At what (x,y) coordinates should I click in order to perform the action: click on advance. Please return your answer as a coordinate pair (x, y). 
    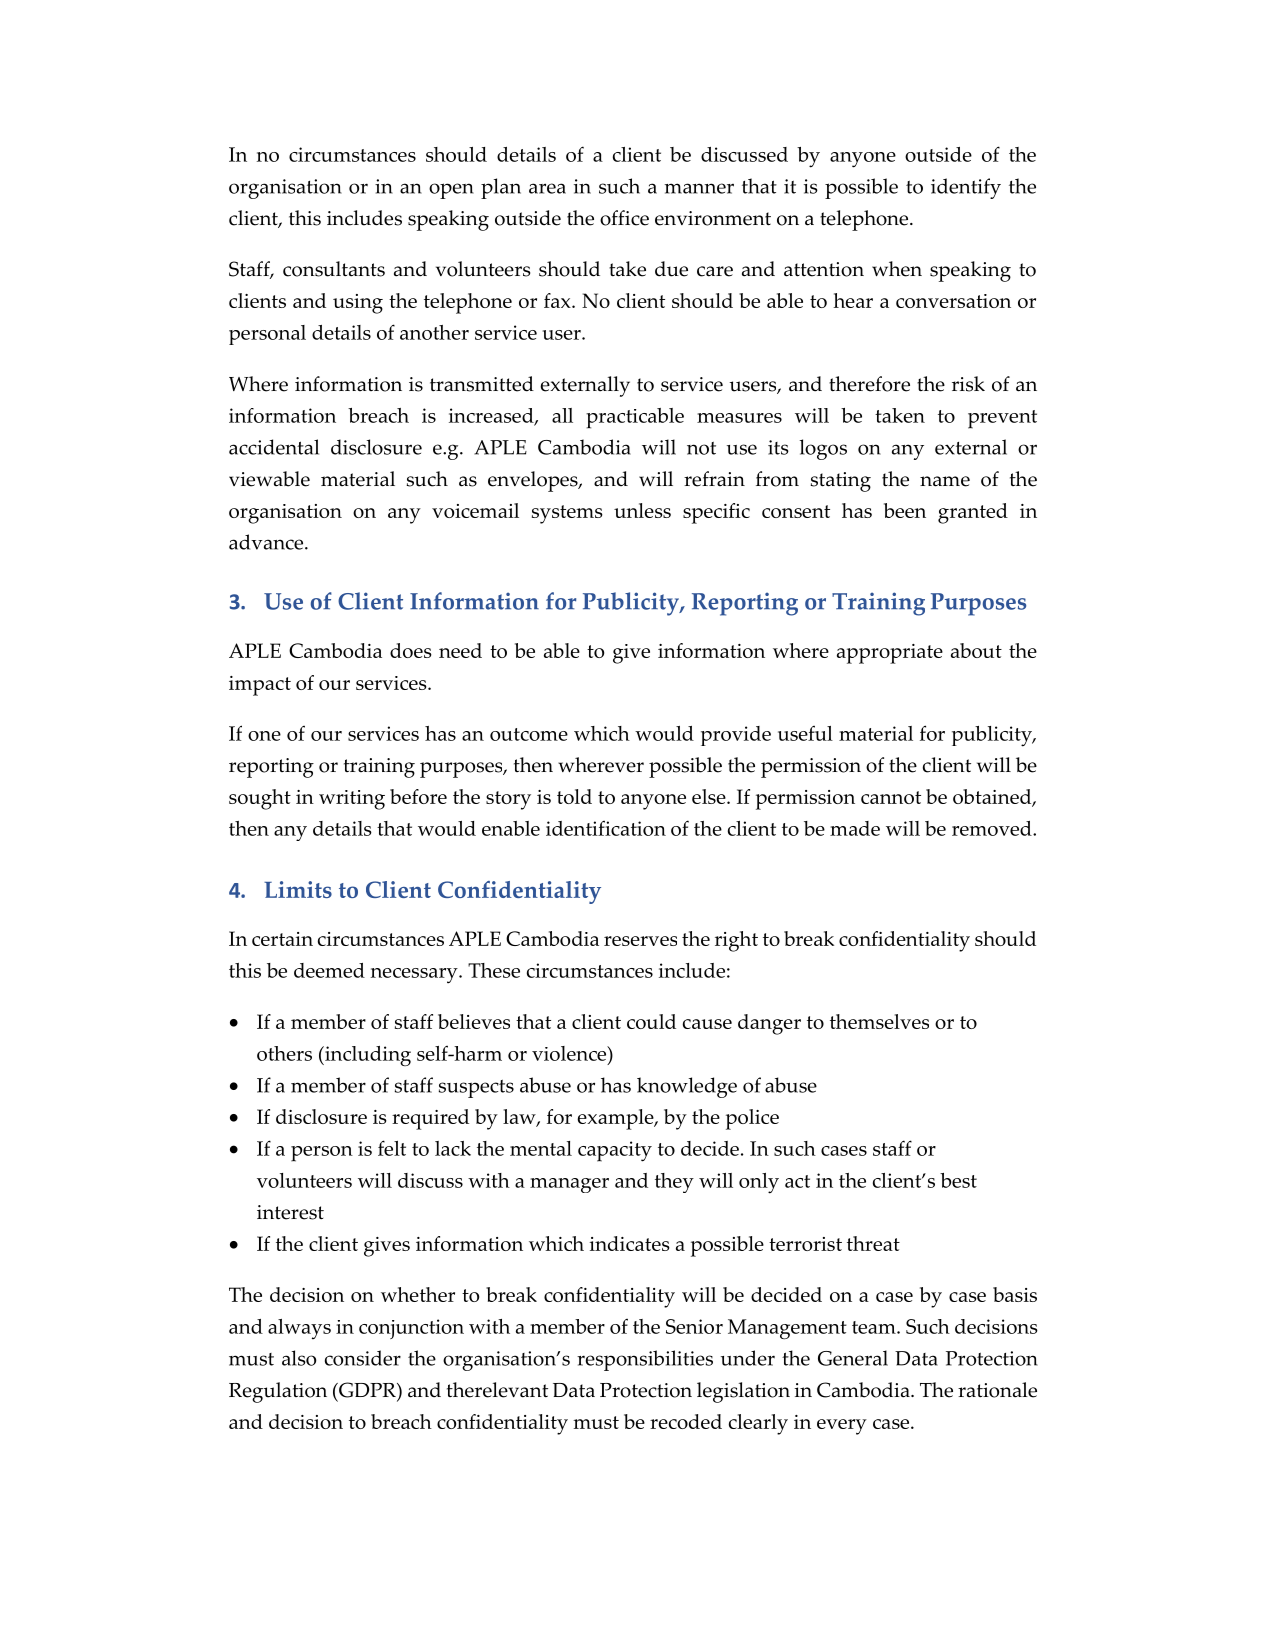
    Looking at the image, I should click on (267, 542).
